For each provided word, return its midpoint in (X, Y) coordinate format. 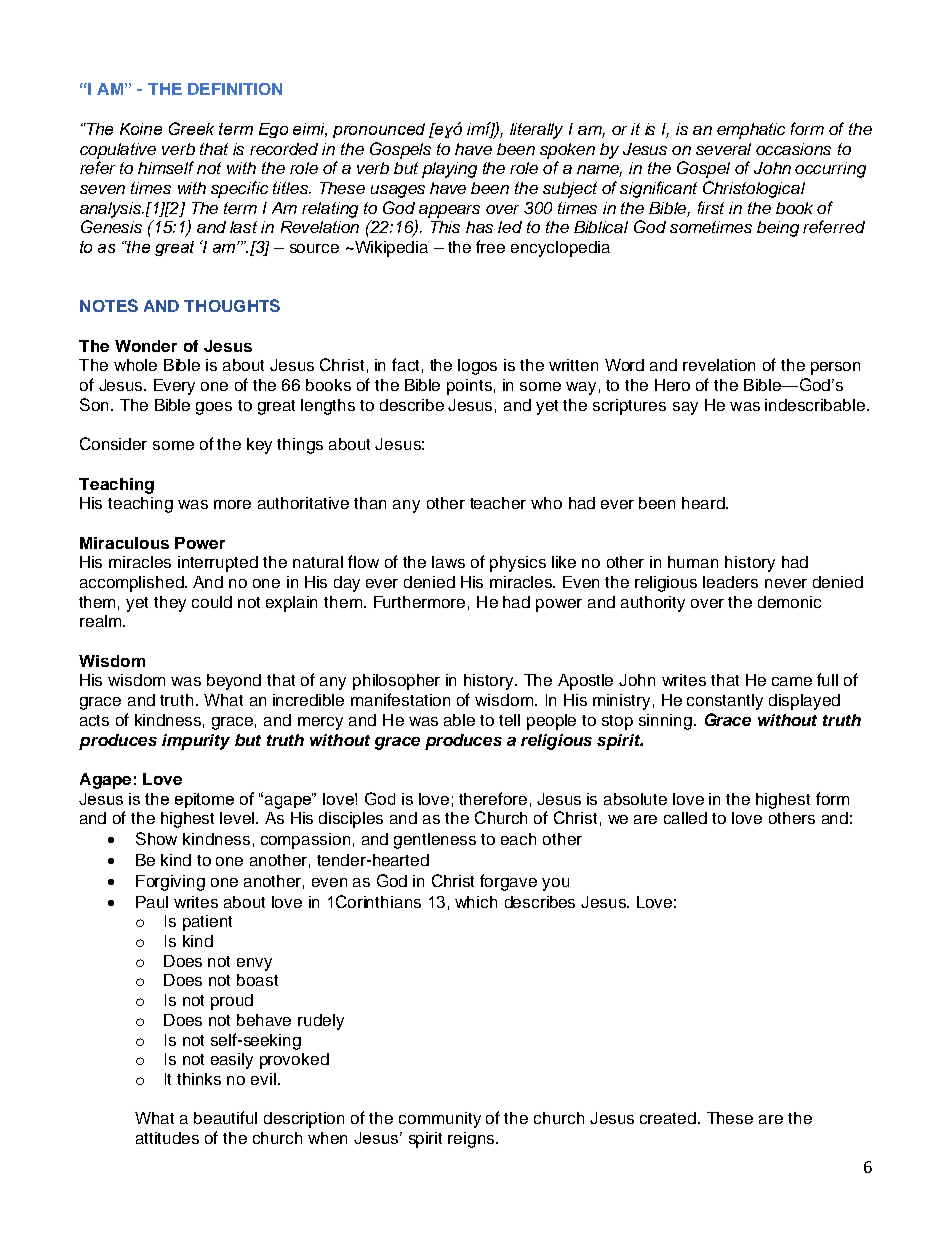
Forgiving (170, 883)
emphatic (751, 131)
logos (477, 367)
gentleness (435, 841)
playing (449, 170)
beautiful (225, 1117)
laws (448, 562)
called (685, 818)
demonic (789, 602)
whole (135, 365)
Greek (191, 128)
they (170, 604)
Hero (672, 385)
